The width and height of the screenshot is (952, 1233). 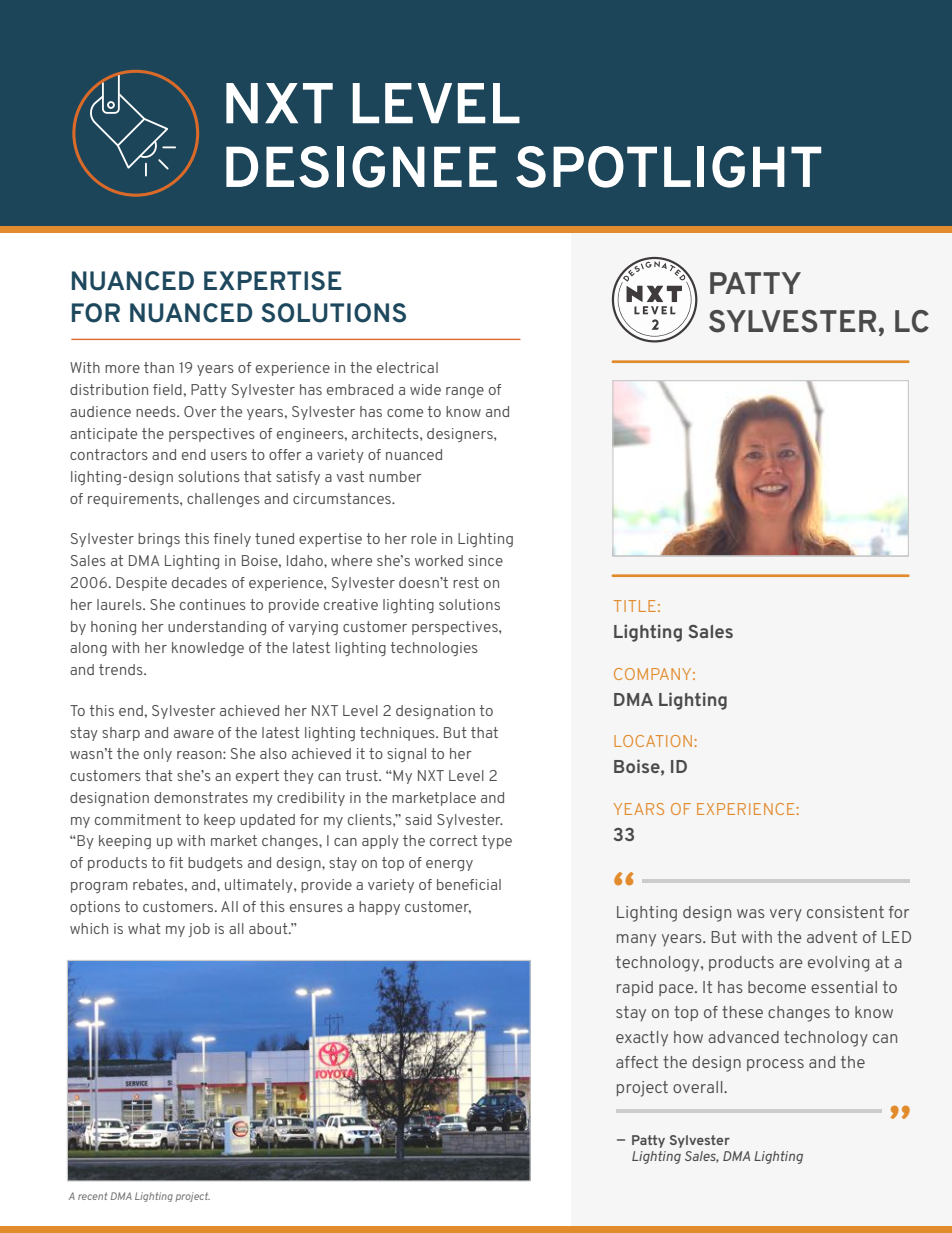 What do you see at coordinates (199, 930) in the screenshot?
I see `job` at bounding box center [199, 930].
